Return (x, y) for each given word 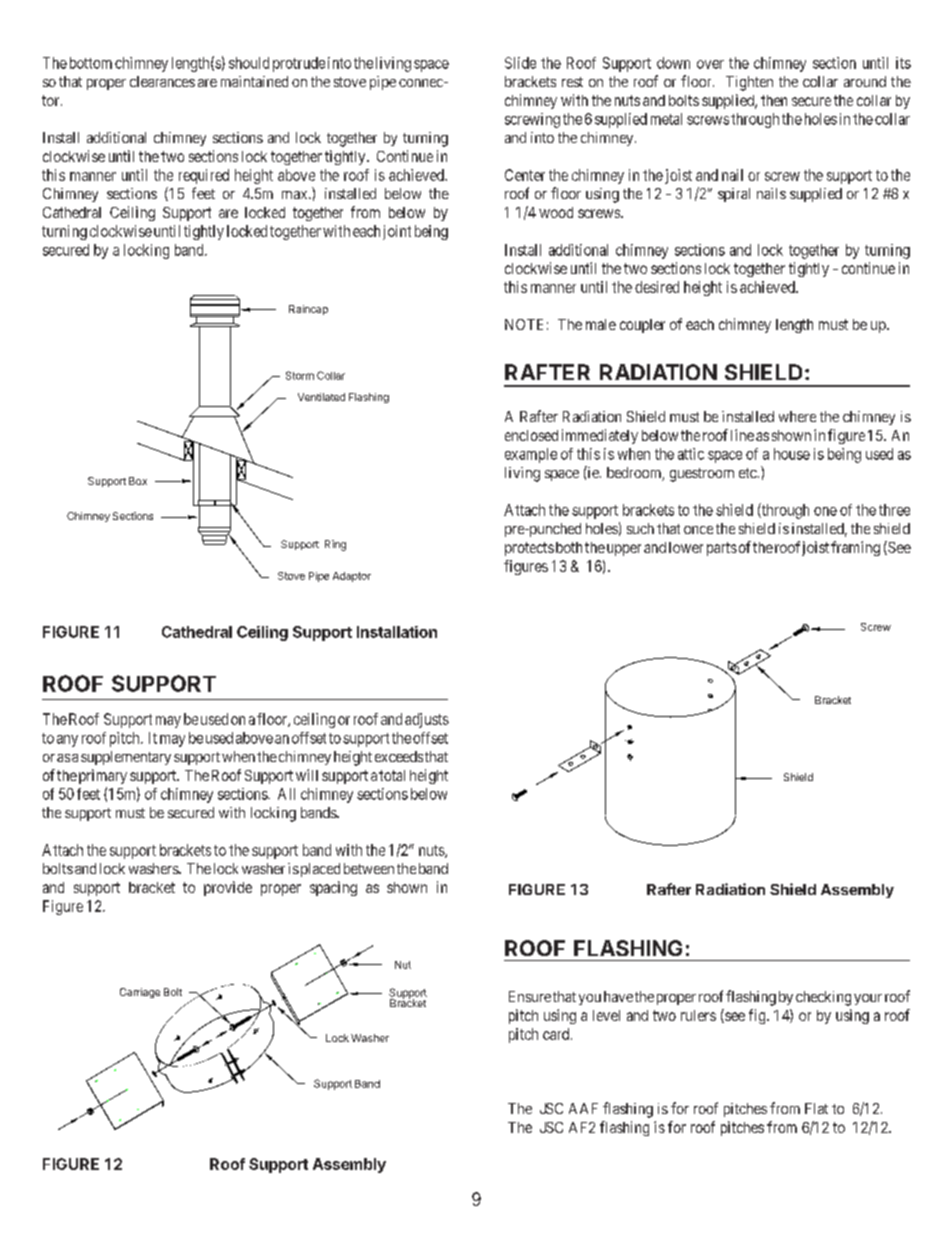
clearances (162, 81)
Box (138, 481)
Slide (520, 63)
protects (529, 549)
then (774, 100)
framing (855, 548)
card (557, 1034)
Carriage (140, 993)
